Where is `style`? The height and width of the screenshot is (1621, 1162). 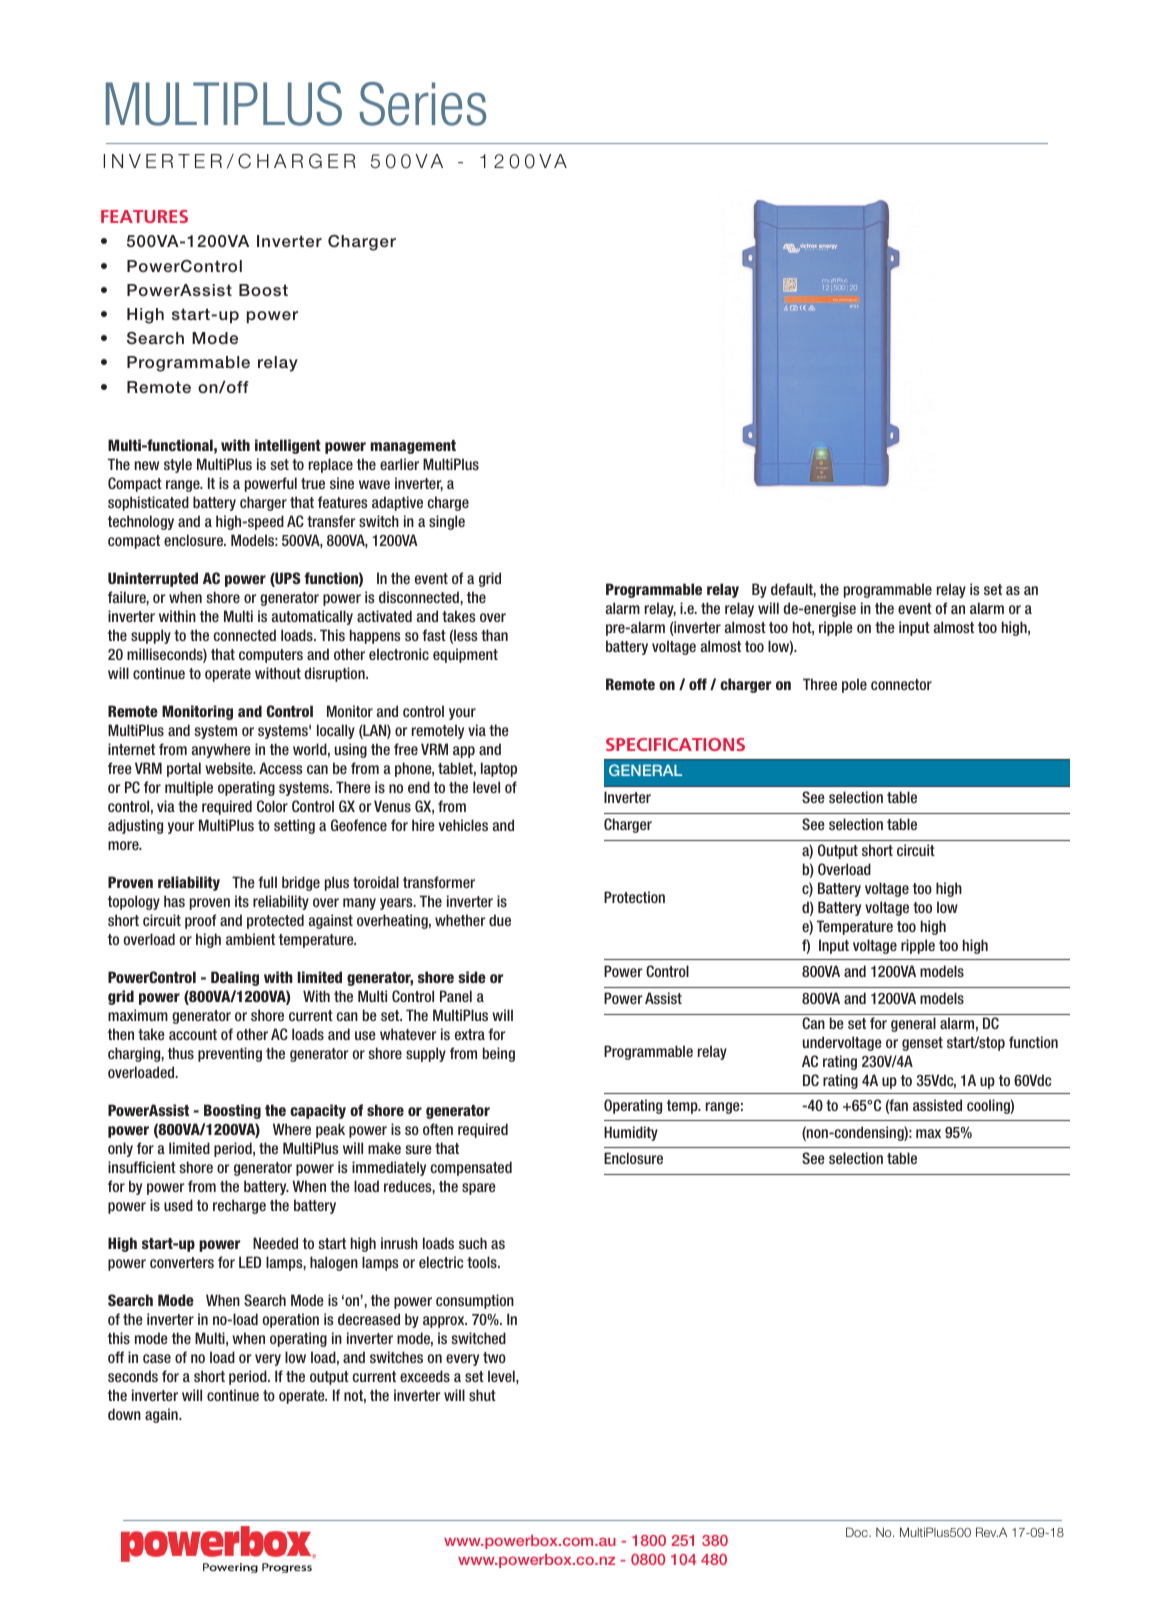
style is located at coordinates (178, 465).
